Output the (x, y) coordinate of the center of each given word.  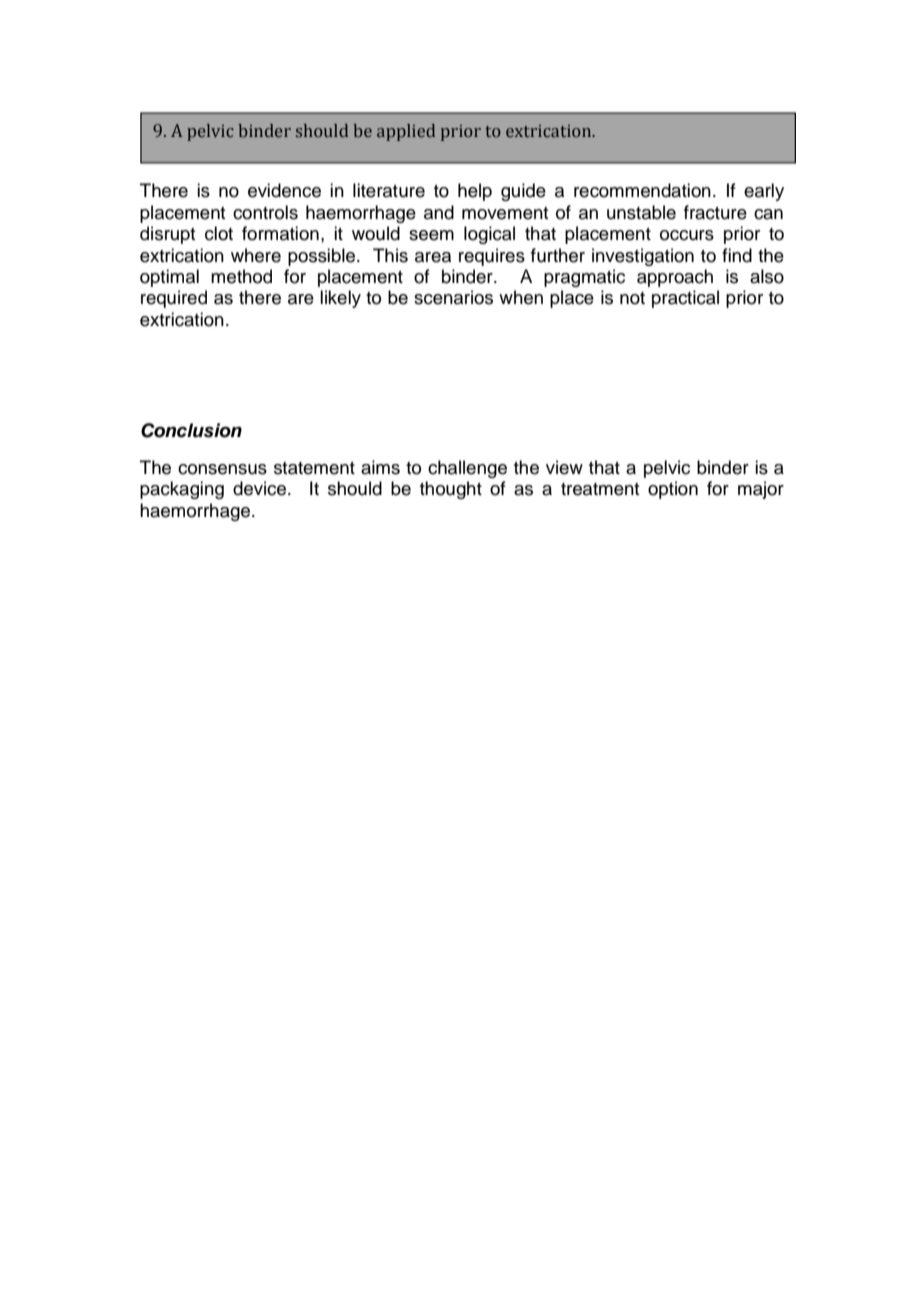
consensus (222, 469)
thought (451, 490)
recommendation (642, 190)
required (174, 299)
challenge (467, 469)
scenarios (453, 297)
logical (489, 235)
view (564, 467)
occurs (687, 235)
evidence (284, 190)
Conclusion (191, 430)
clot (219, 233)
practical (685, 299)
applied (406, 132)
